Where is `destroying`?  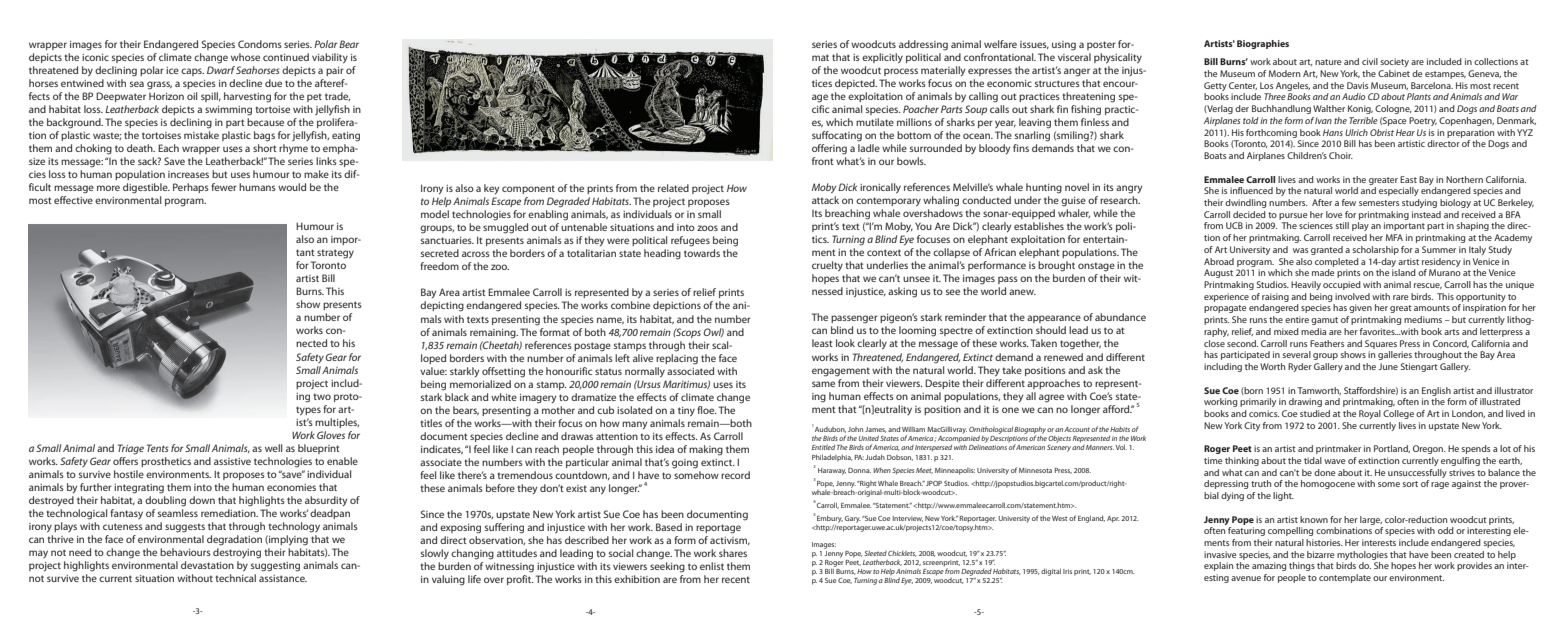
destroying is located at coordinates (237, 553).
